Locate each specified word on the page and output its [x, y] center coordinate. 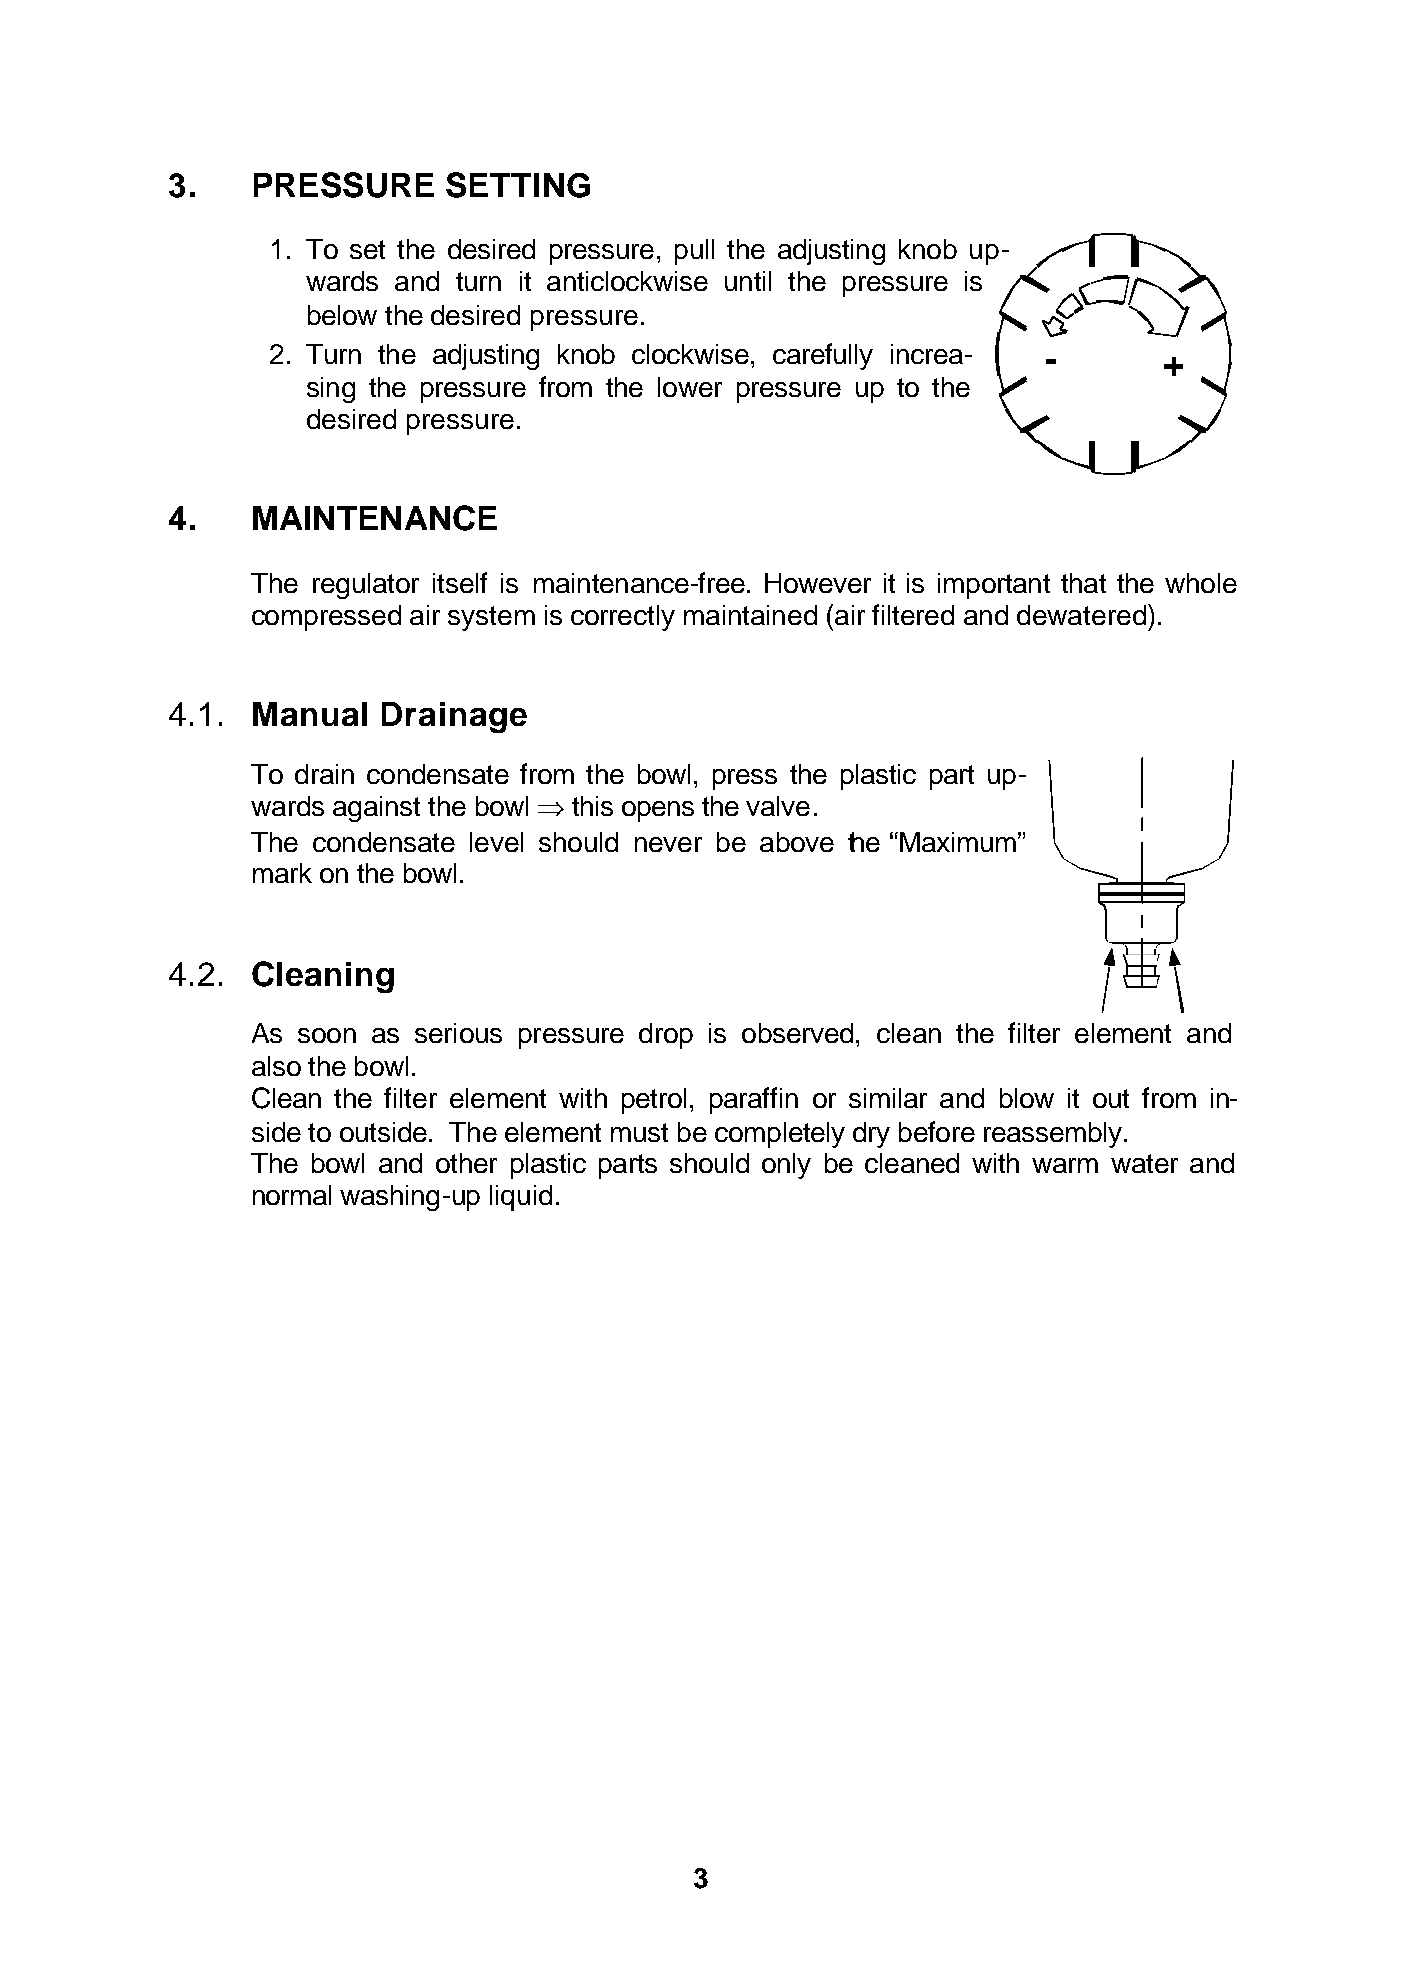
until [748, 281]
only [786, 1166]
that [1083, 583]
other [466, 1163]
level [496, 842]
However [818, 583]
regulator [366, 586]
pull [694, 252]
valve [778, 806]
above [797, 842]
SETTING [518, 185]
